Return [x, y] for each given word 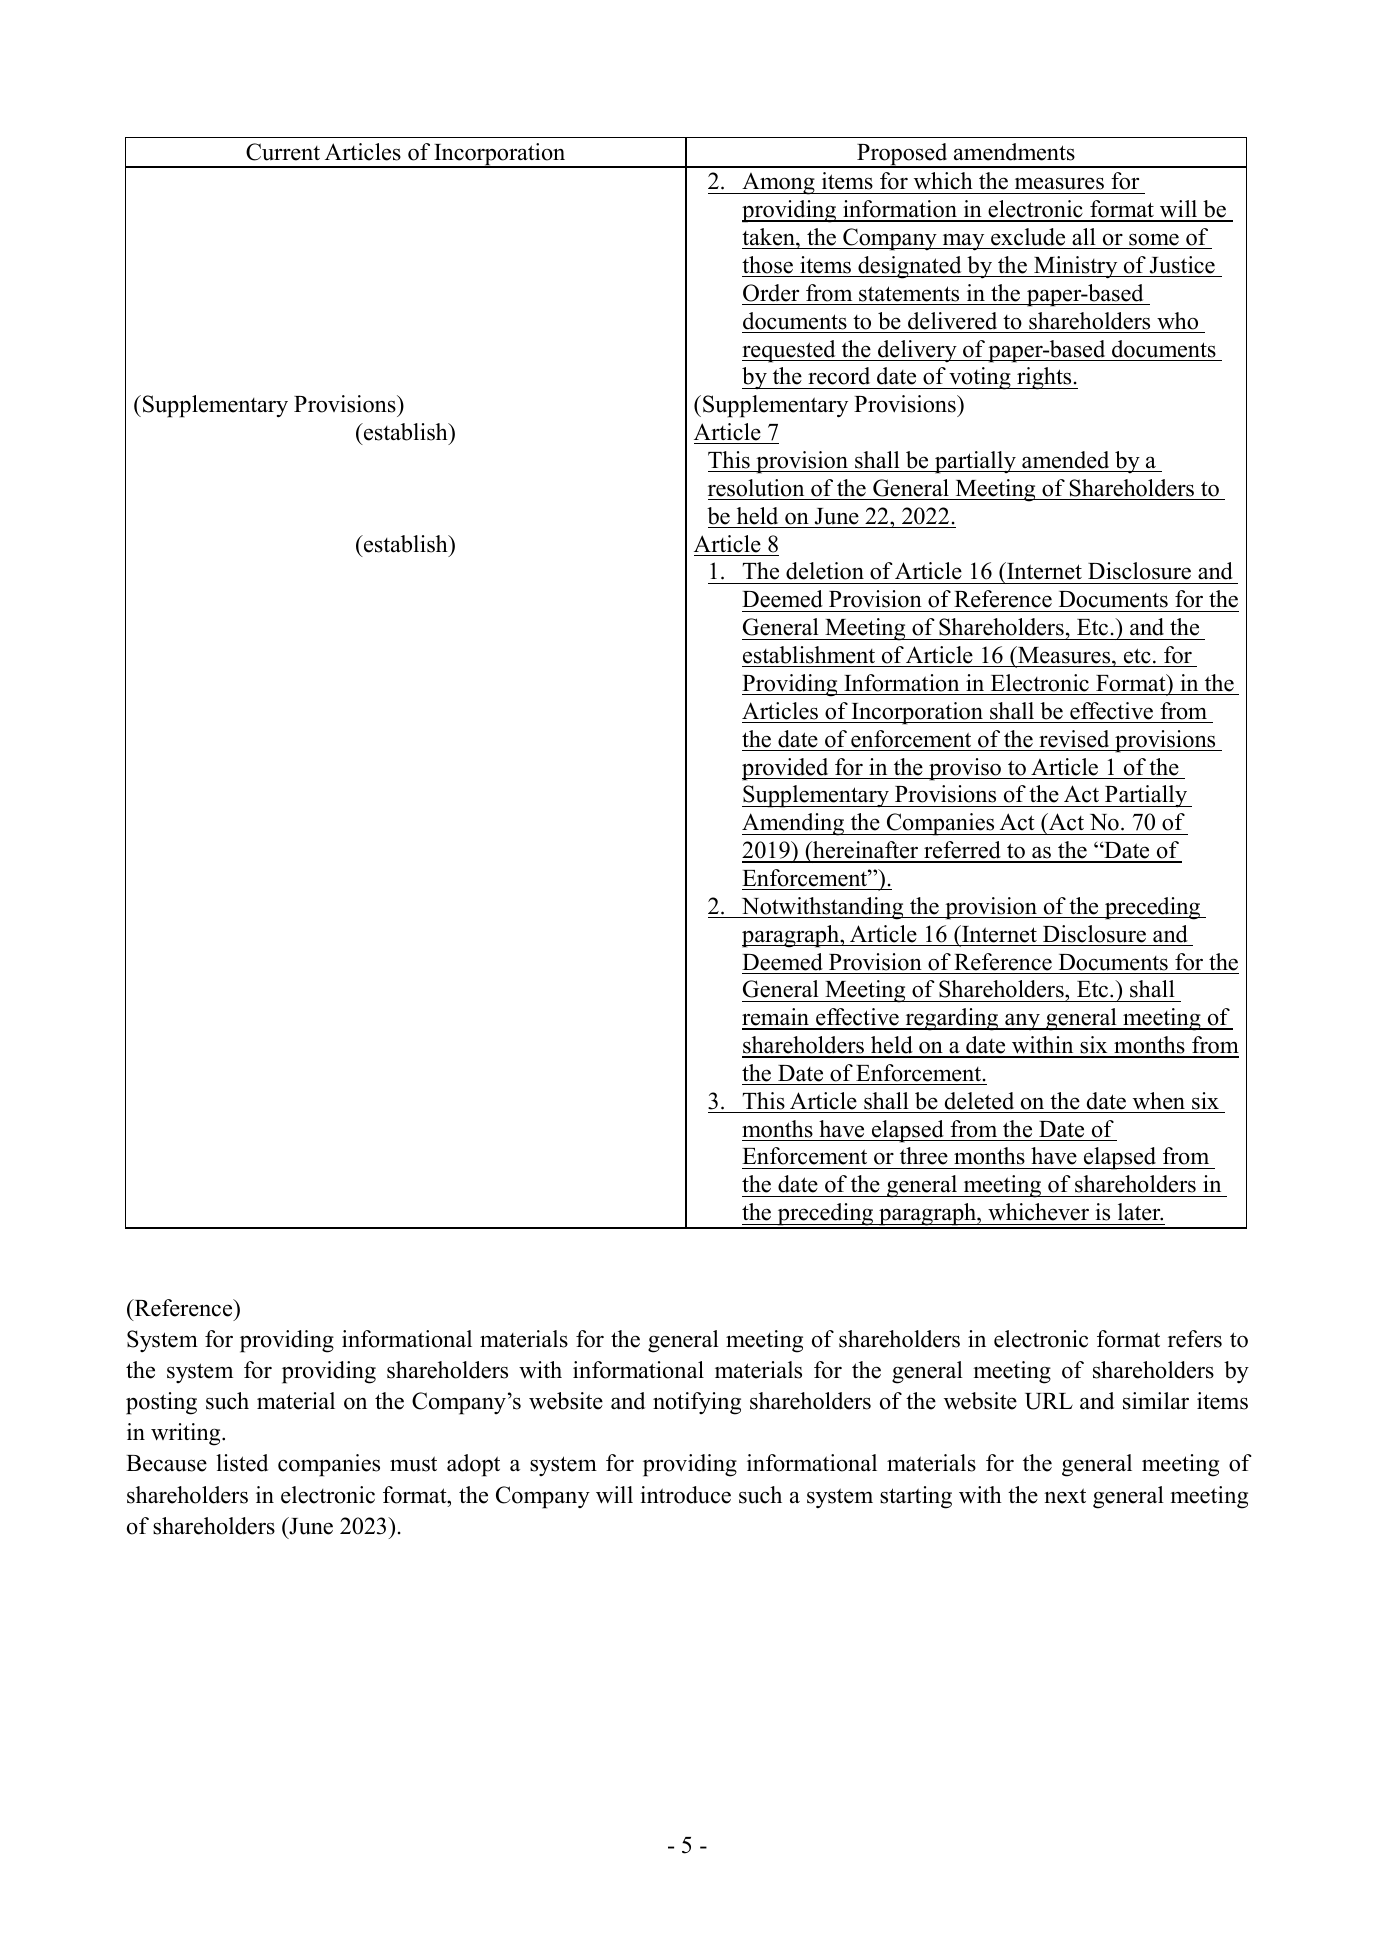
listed [242, 1463]
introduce [685, 1495]
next [1065, 1496]
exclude [1028, 237]
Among [778, 184]
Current [283, 152]
